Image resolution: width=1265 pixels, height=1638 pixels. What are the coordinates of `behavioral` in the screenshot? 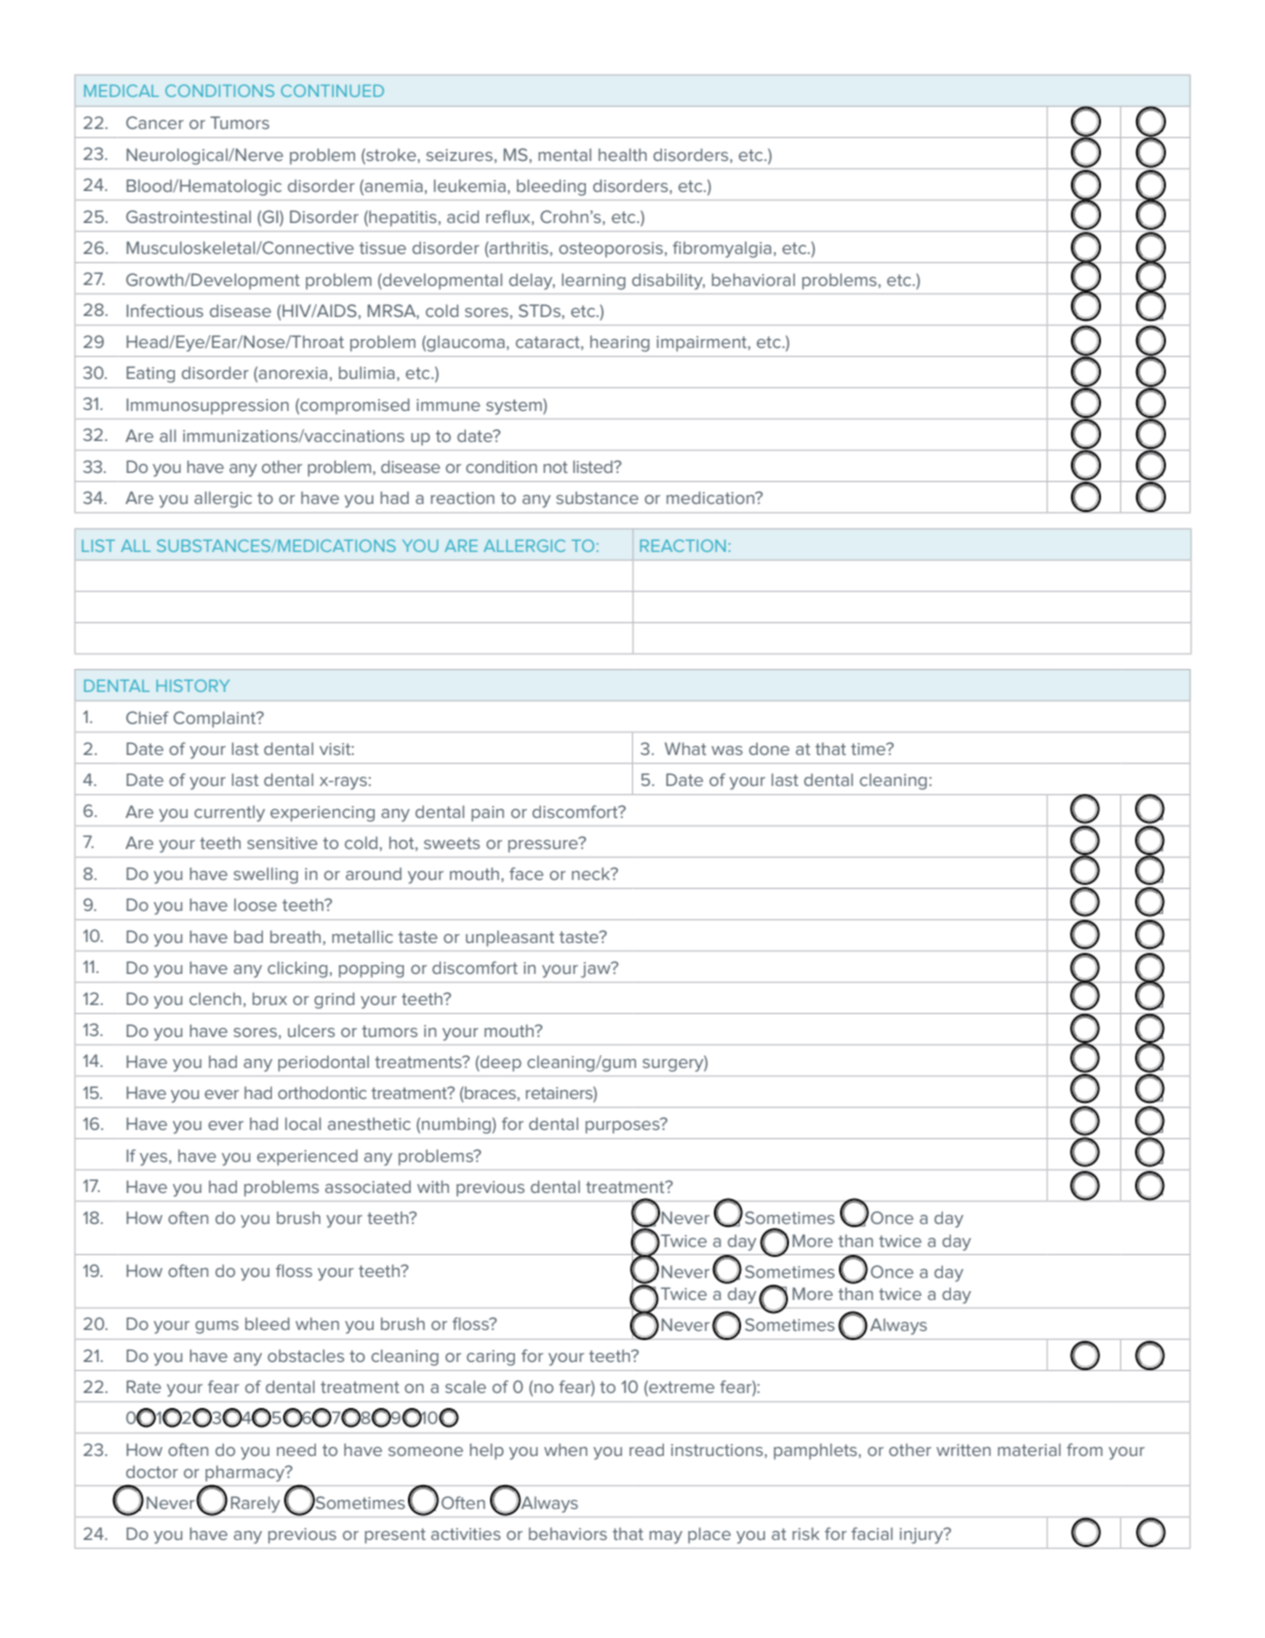 It's located at (753, 279).
